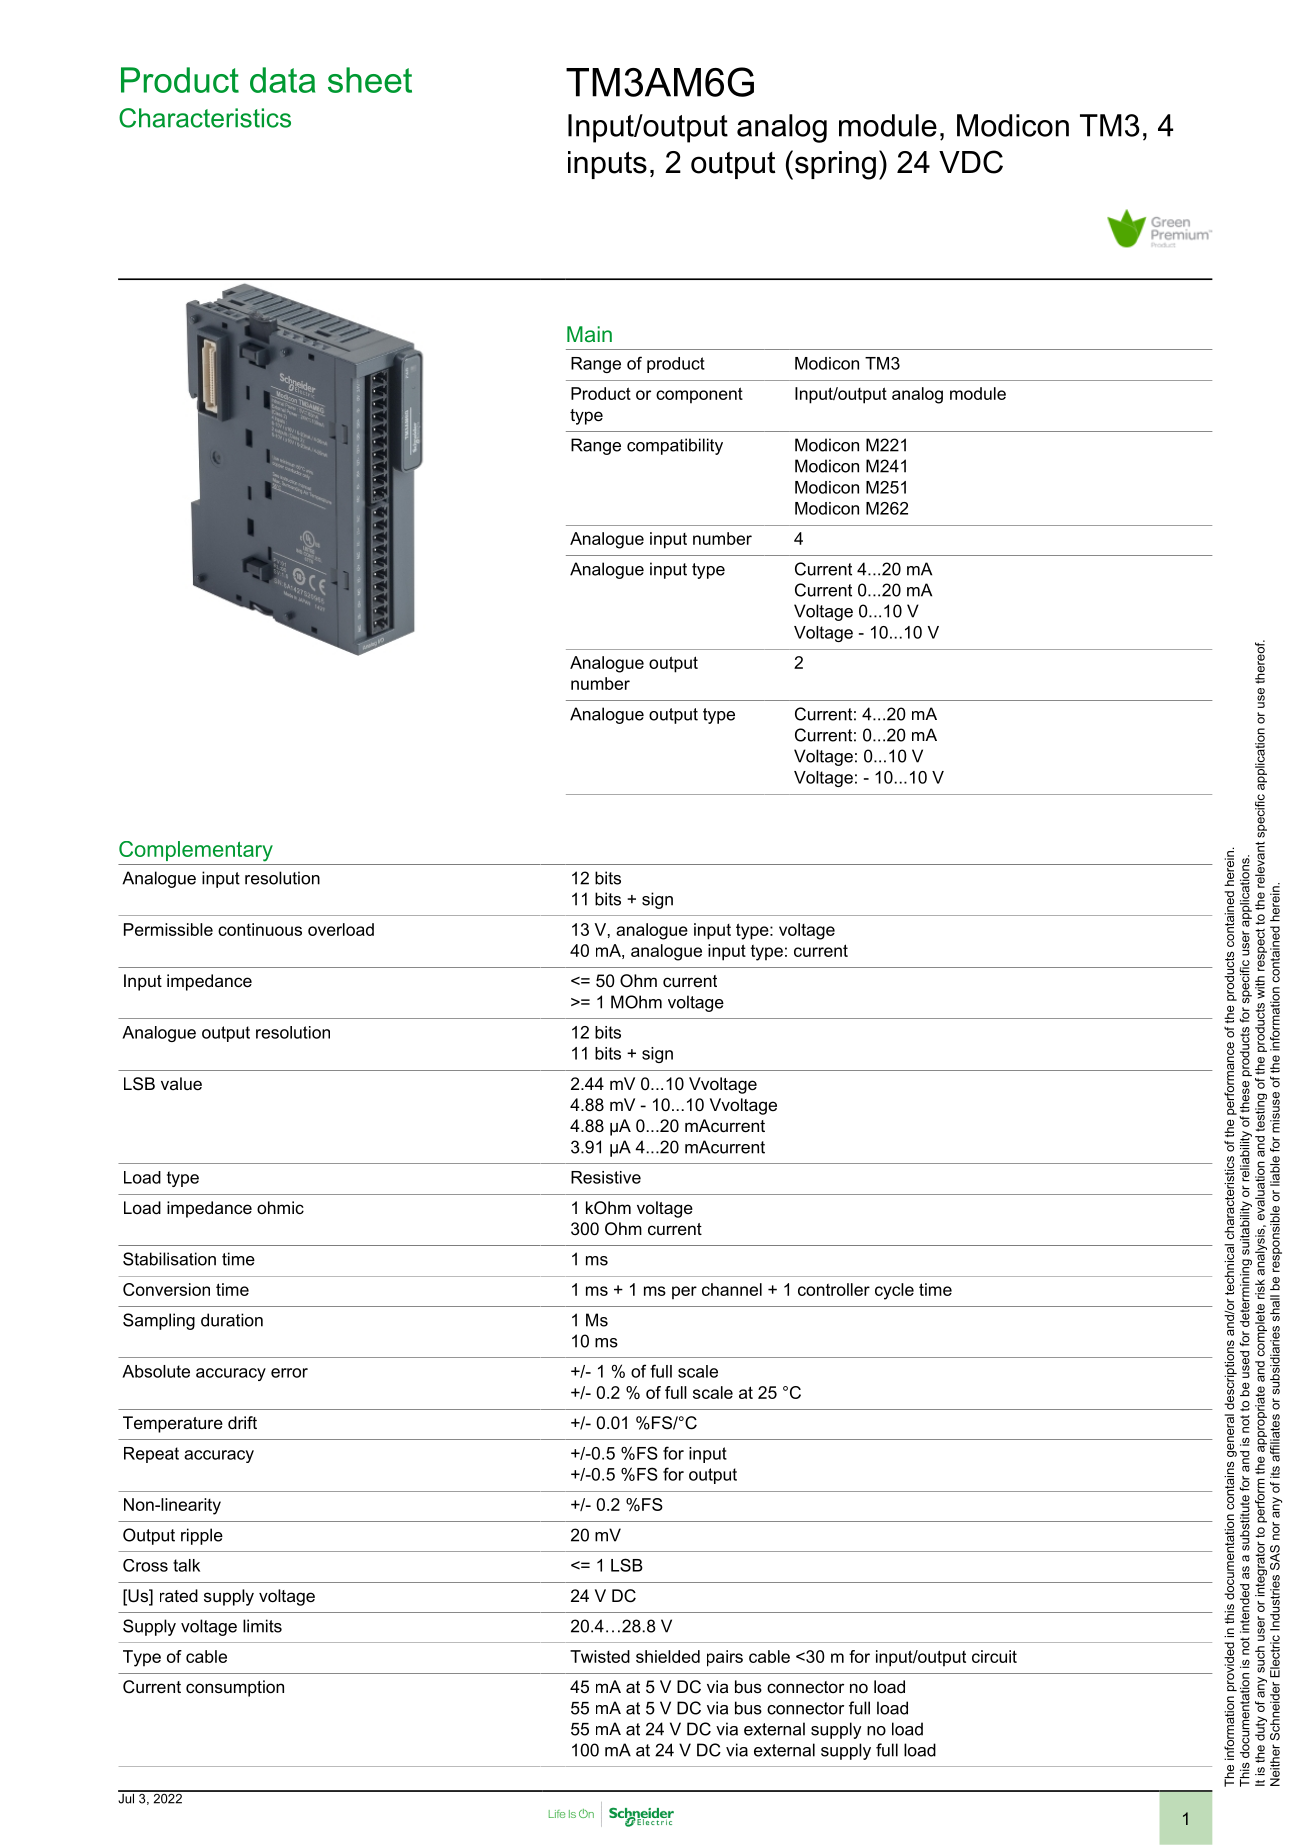 This image has width=1305, height=1847. What do you see at coordinates (699, 395) in the image?
I see `component` at bounding box center [699, 395].
